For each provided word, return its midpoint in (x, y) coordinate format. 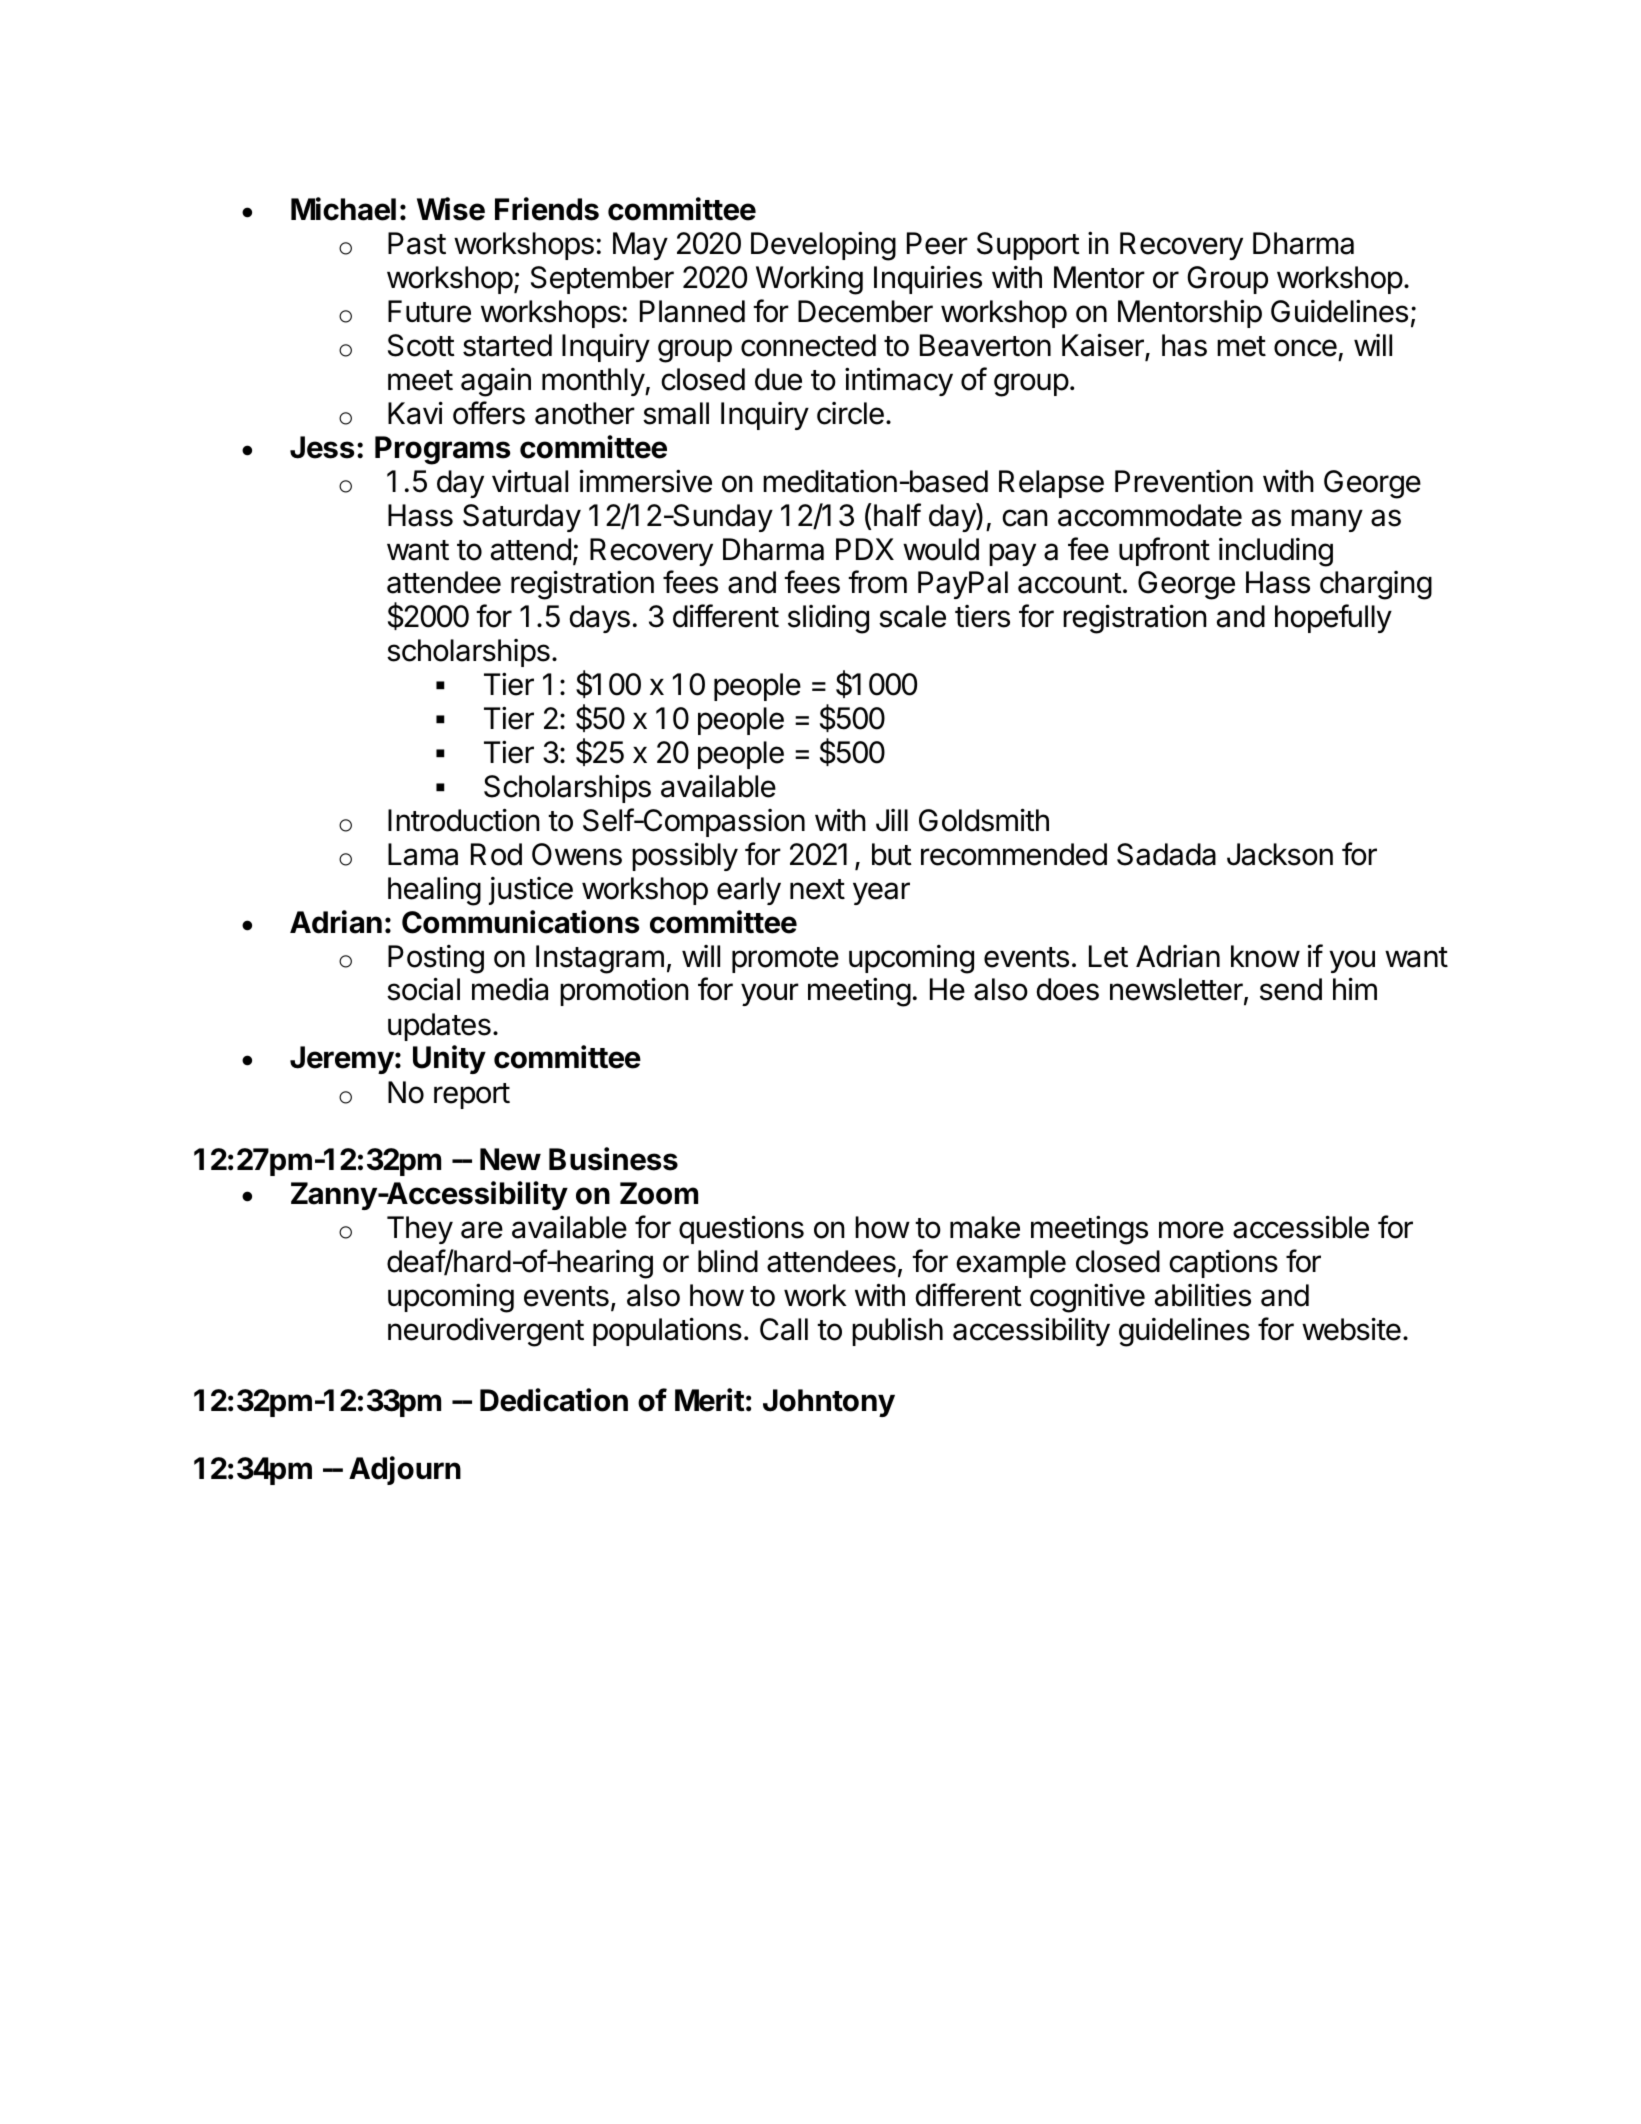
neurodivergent (486, 1332)
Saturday (522, 518)
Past (417, 243)
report (472, 1096)
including (1276, 552)
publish (897, 1331)
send (1291, 989)
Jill (892, 820)
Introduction (464, 820)
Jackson (1280, 854)
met (1241, 346)
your (770, 994)
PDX (865, 549)
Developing (823, 246)
